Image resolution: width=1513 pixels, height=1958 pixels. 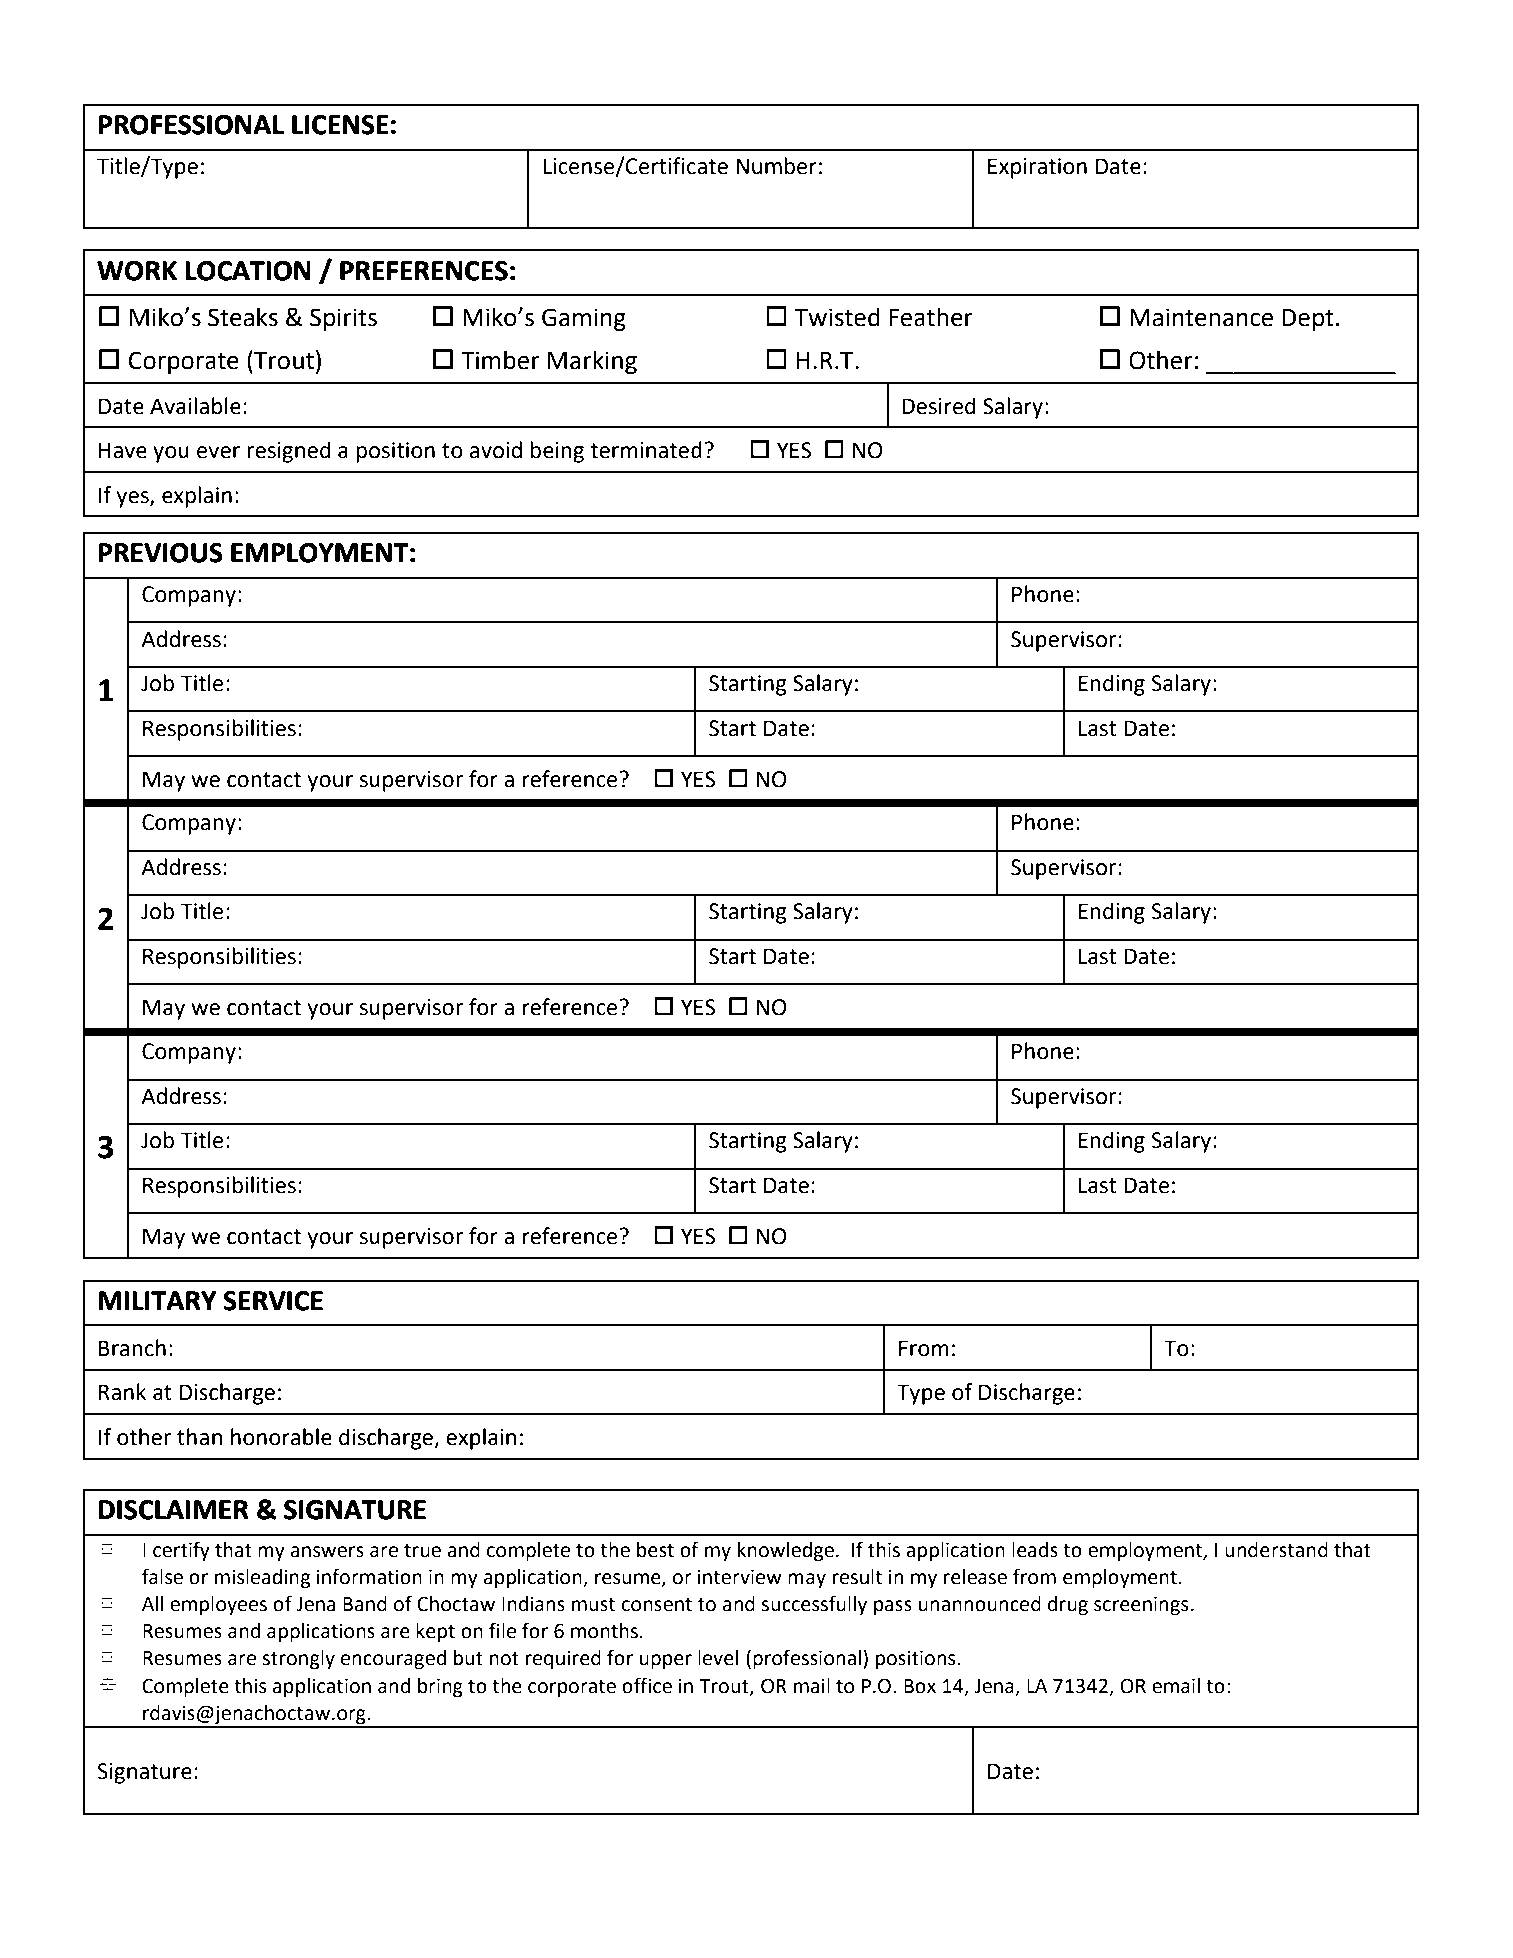 What do you see at coordinates (157, 1300) in the document?
I see `MILITARY` at bounding box center [157, 1300].
